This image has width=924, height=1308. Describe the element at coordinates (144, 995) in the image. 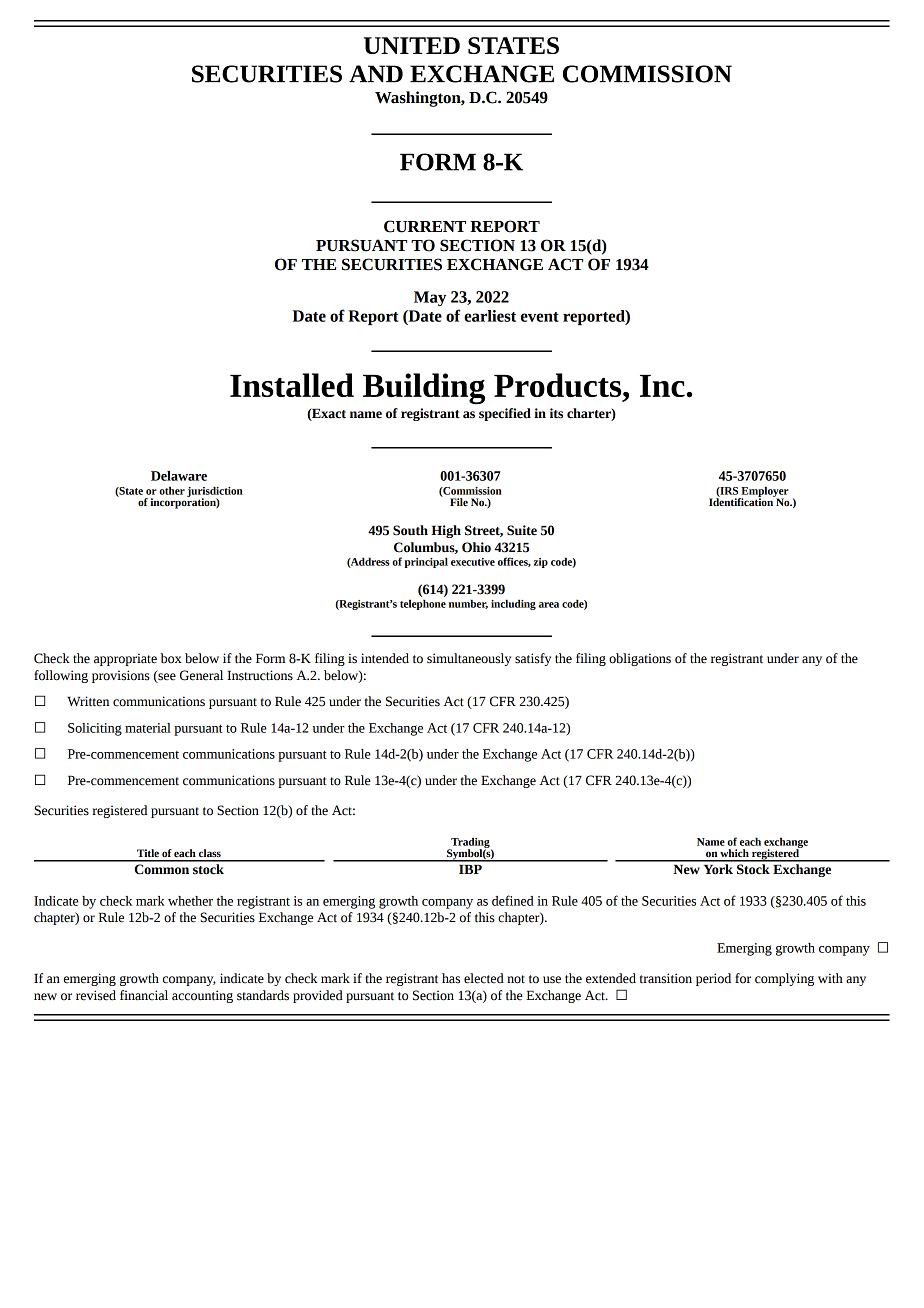

I see `financial` at that location.
